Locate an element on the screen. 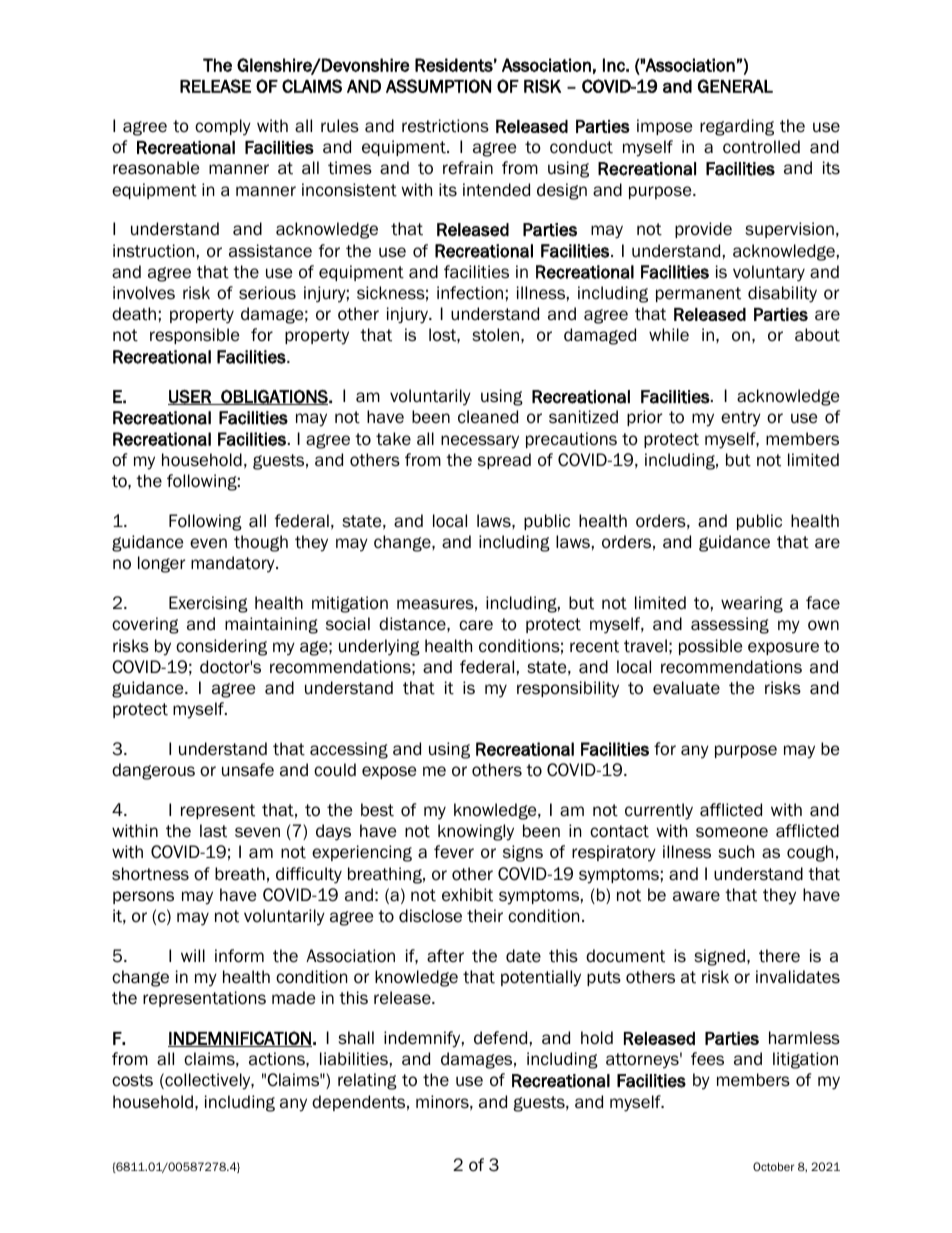 This screenshot has height=1233, width=952. USER is located at coordinates (190, 397).
